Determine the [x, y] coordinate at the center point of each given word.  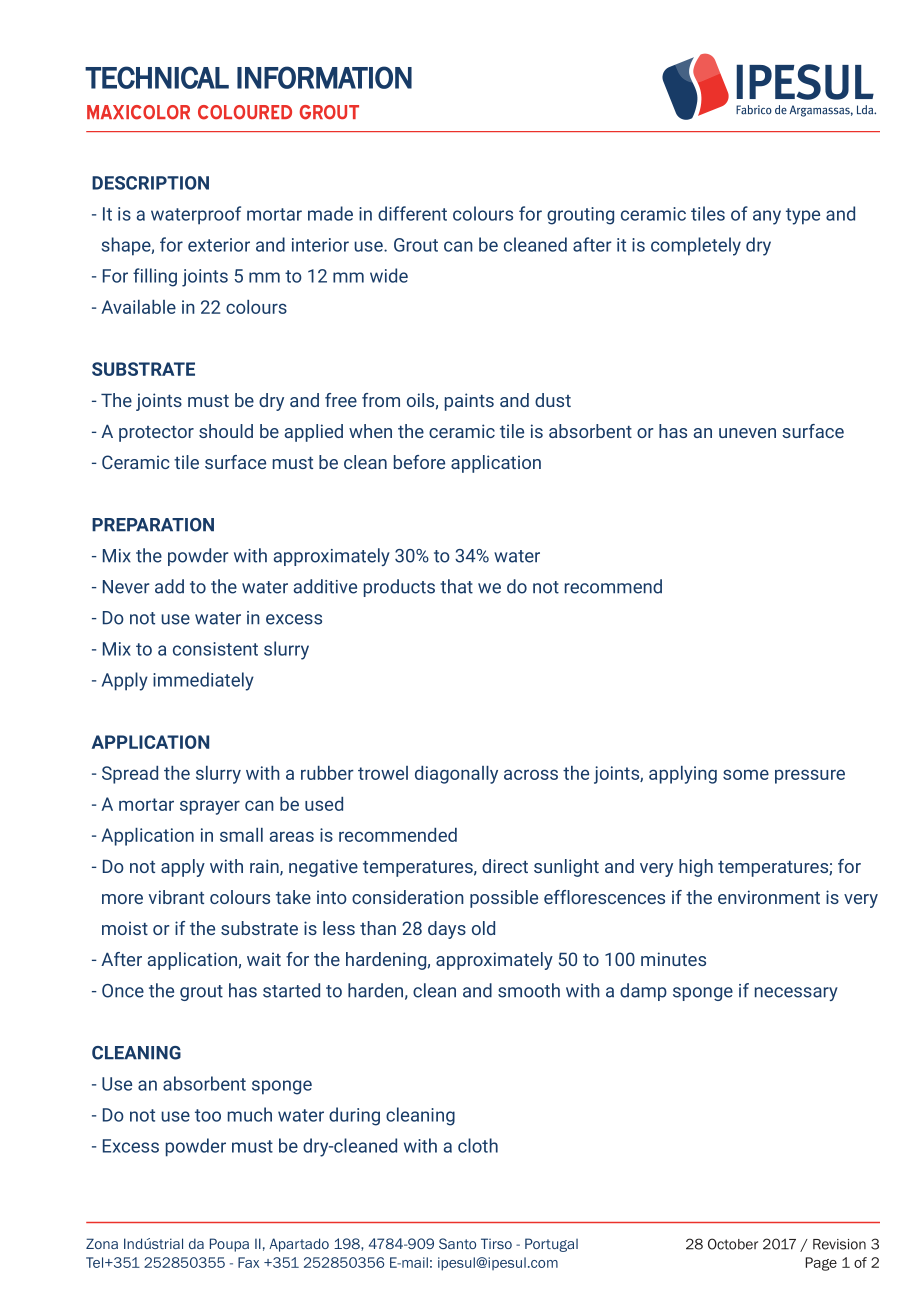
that [456, 586]
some [746, 774]
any [767, 217]
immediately [203, 681]
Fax [248, 1262]
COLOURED [245, 112]
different [412, 213]
